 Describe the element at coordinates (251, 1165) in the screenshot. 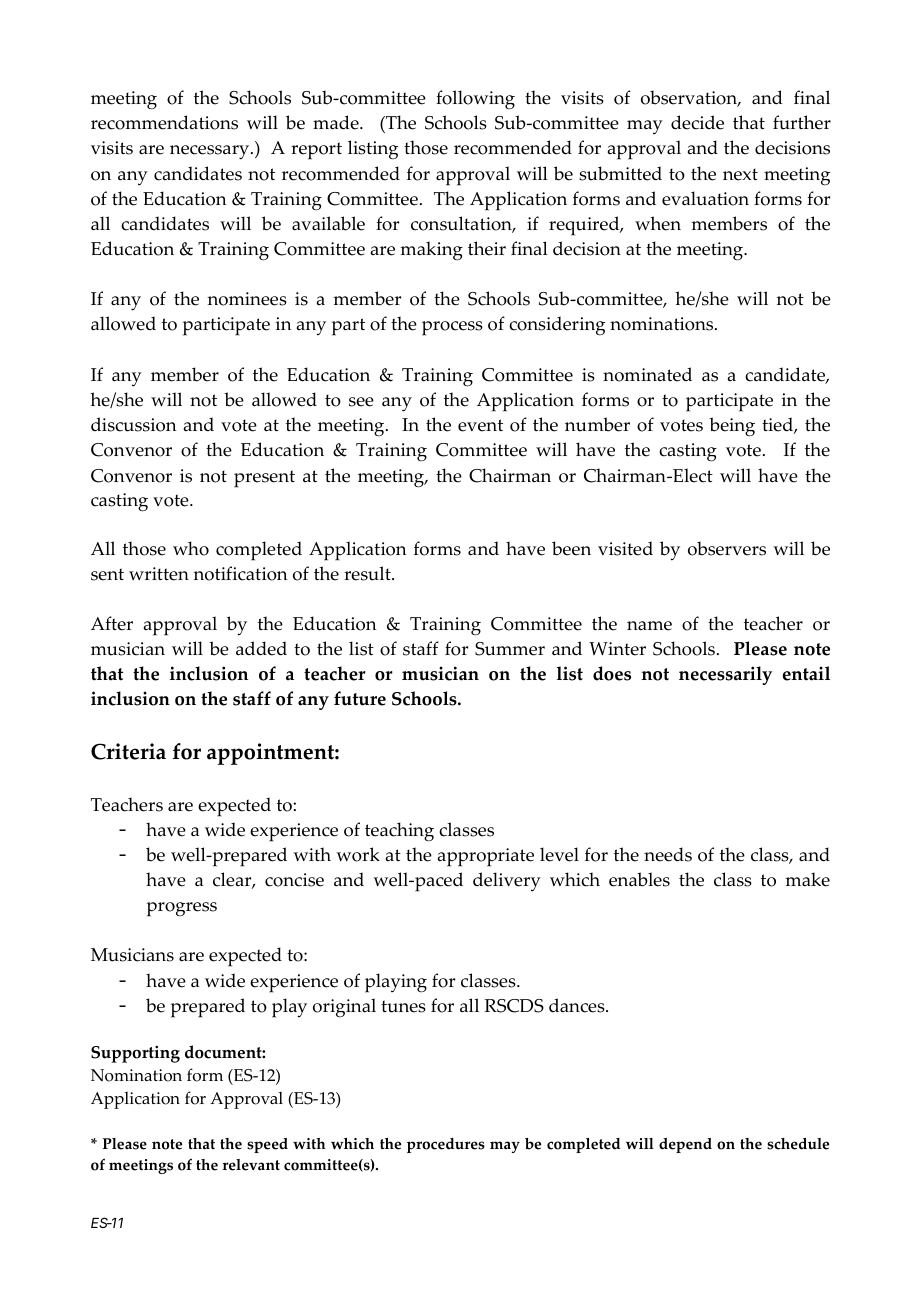

I see `relevant` at that location.
